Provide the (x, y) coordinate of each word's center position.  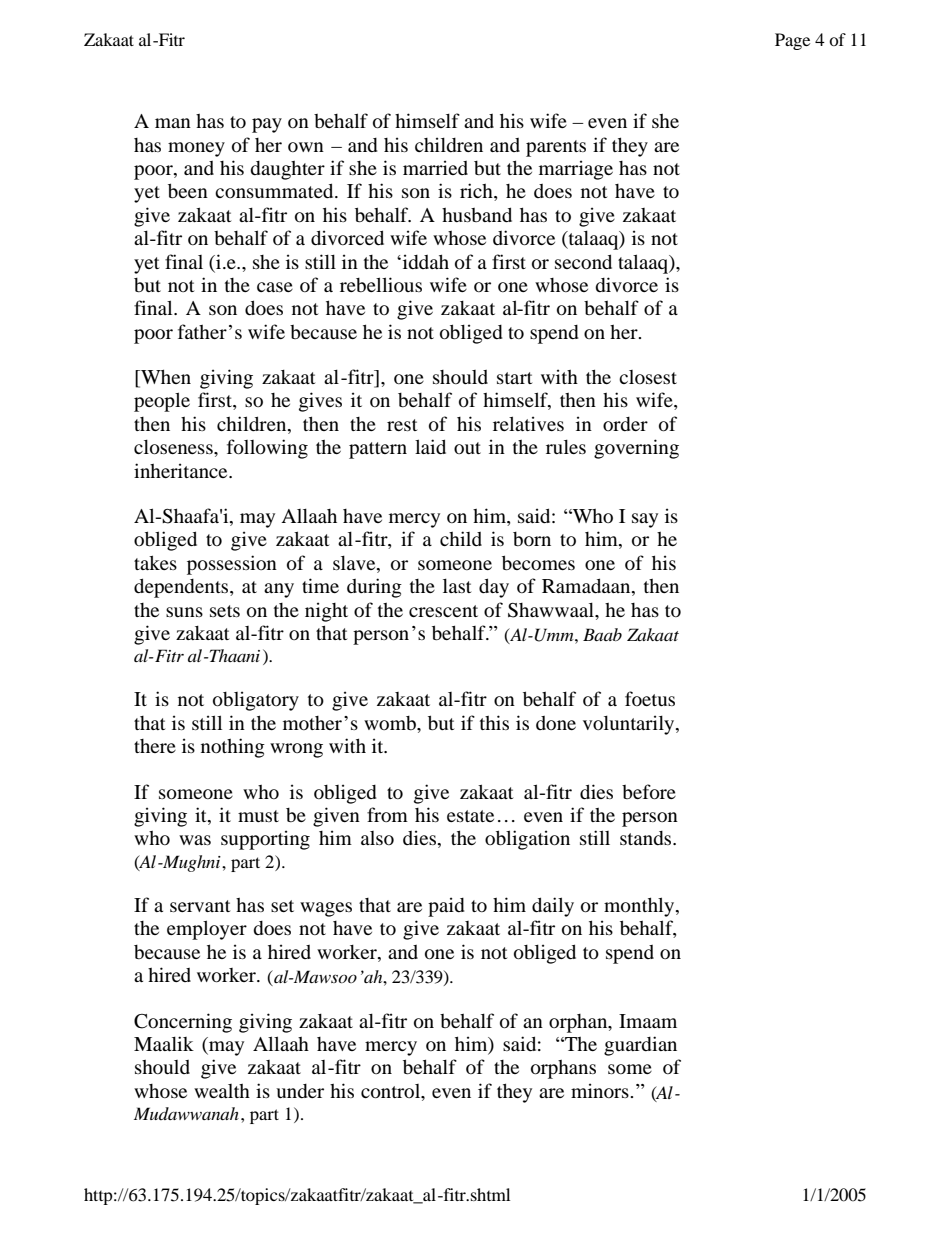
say (645, 520)
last (457, 585)
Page (792, 41)
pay (267, 125)
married (435, 167)
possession (232, 565)
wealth (222, 1091)
